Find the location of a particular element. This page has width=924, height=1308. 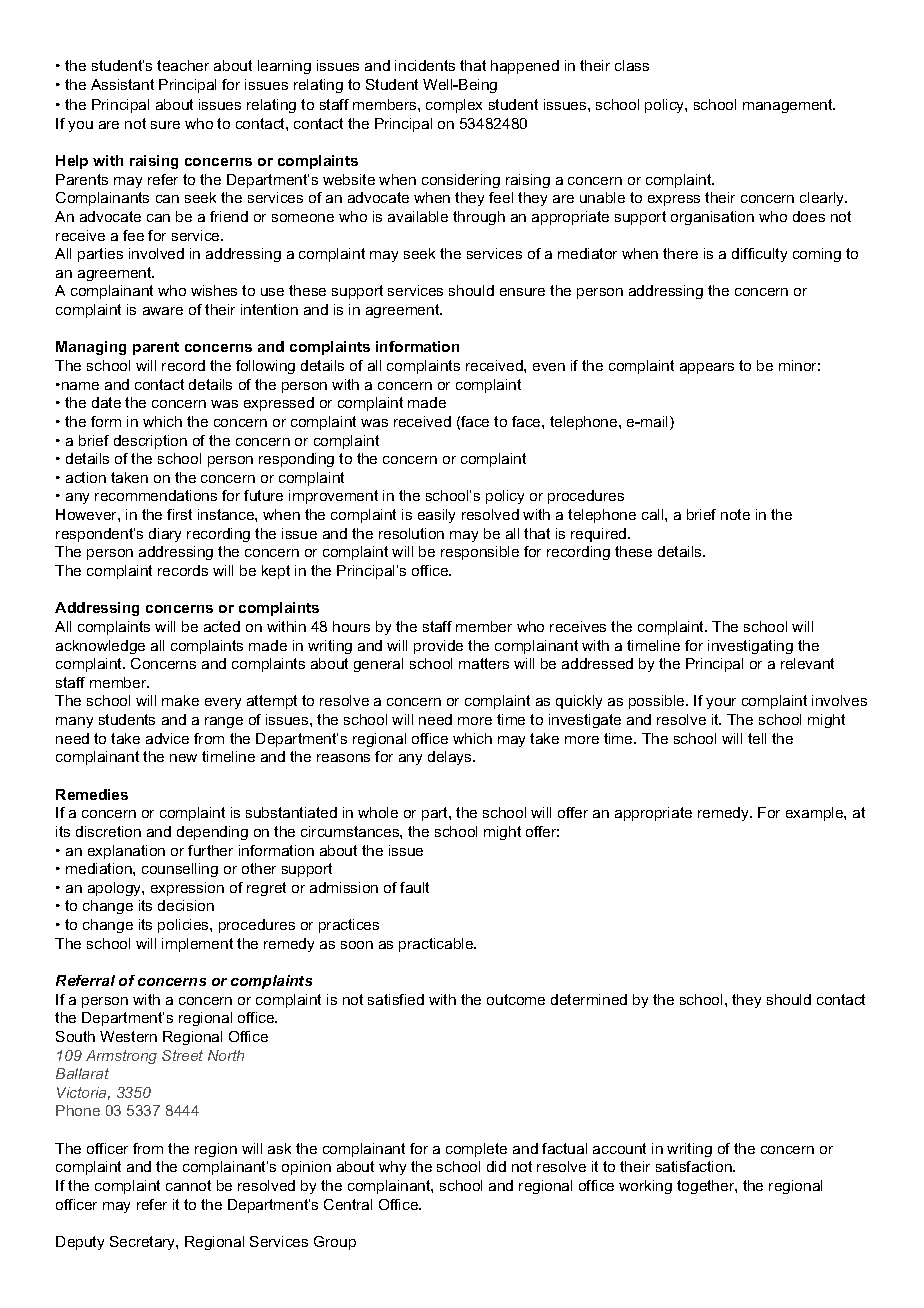

investigating is located at coordinates (750, 647).
